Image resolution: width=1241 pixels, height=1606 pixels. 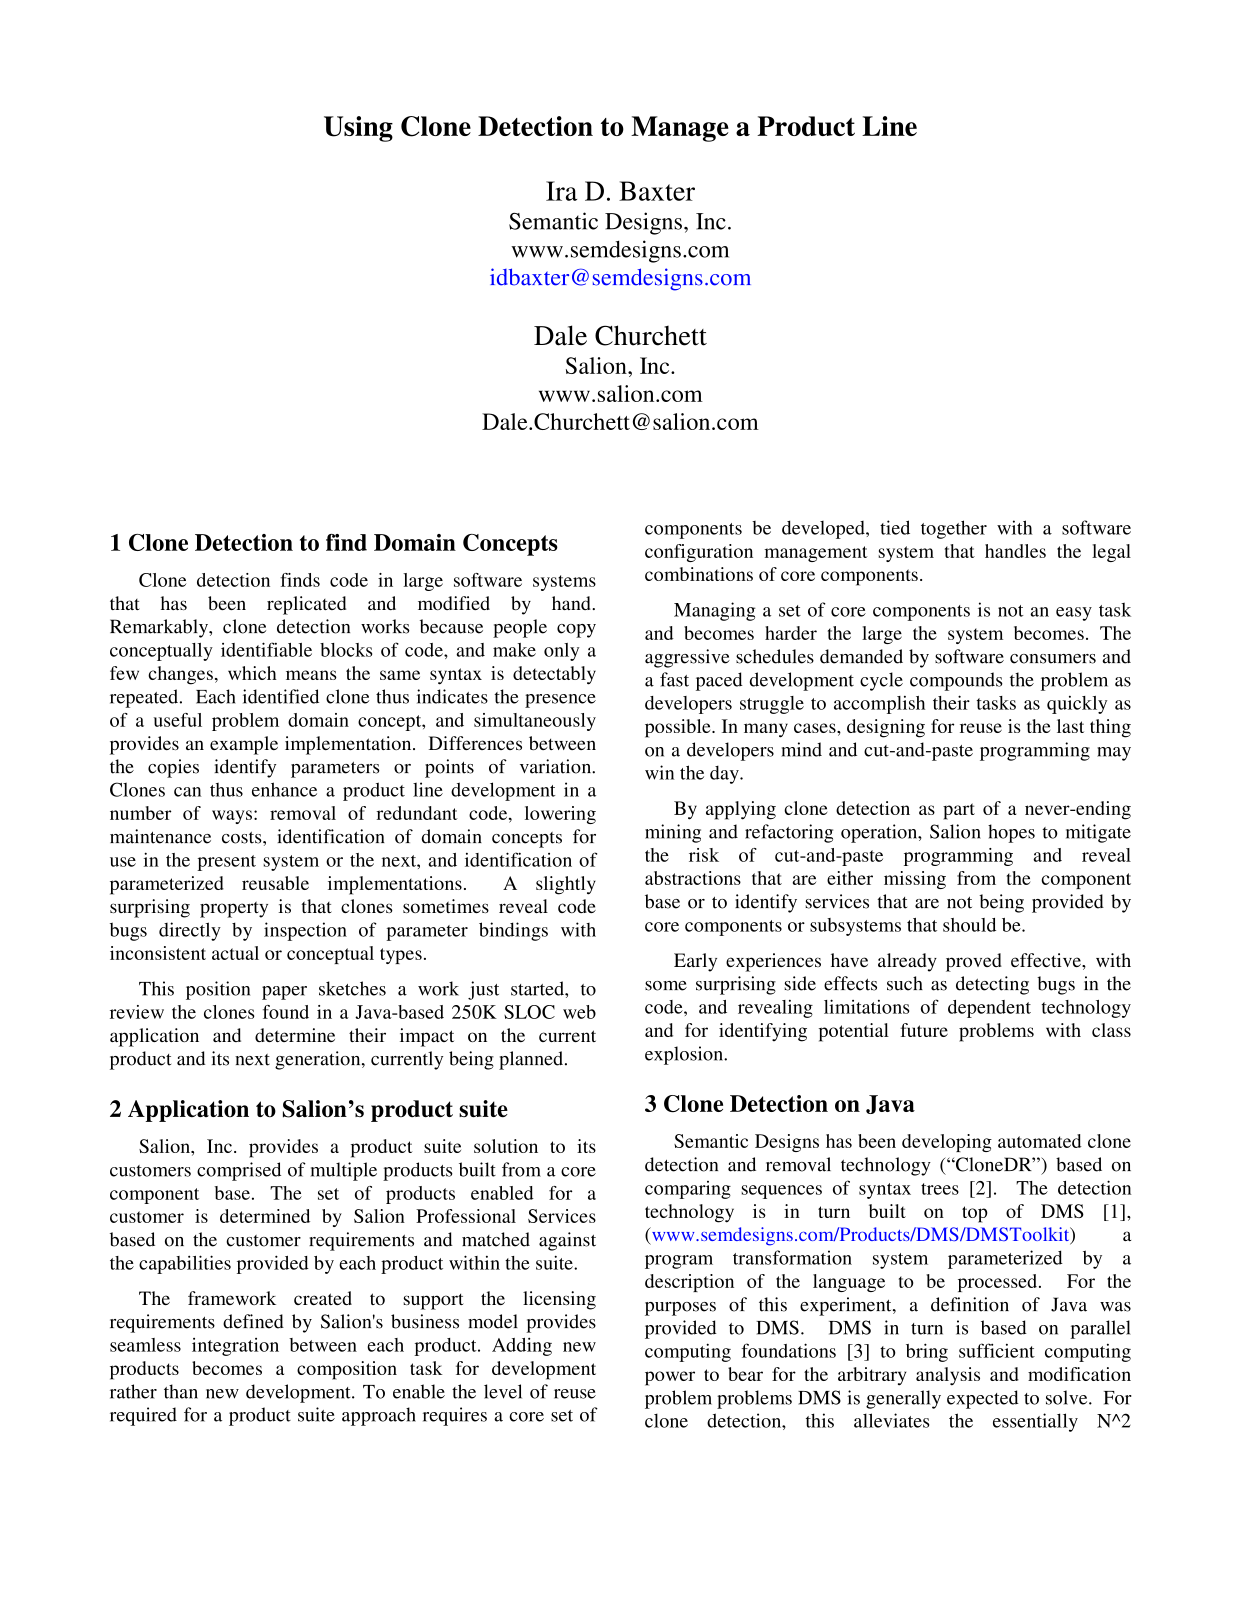 What do you see at coordinates (561, 191) in the image?
I see `Ira` at bounding box center [561, 191].
